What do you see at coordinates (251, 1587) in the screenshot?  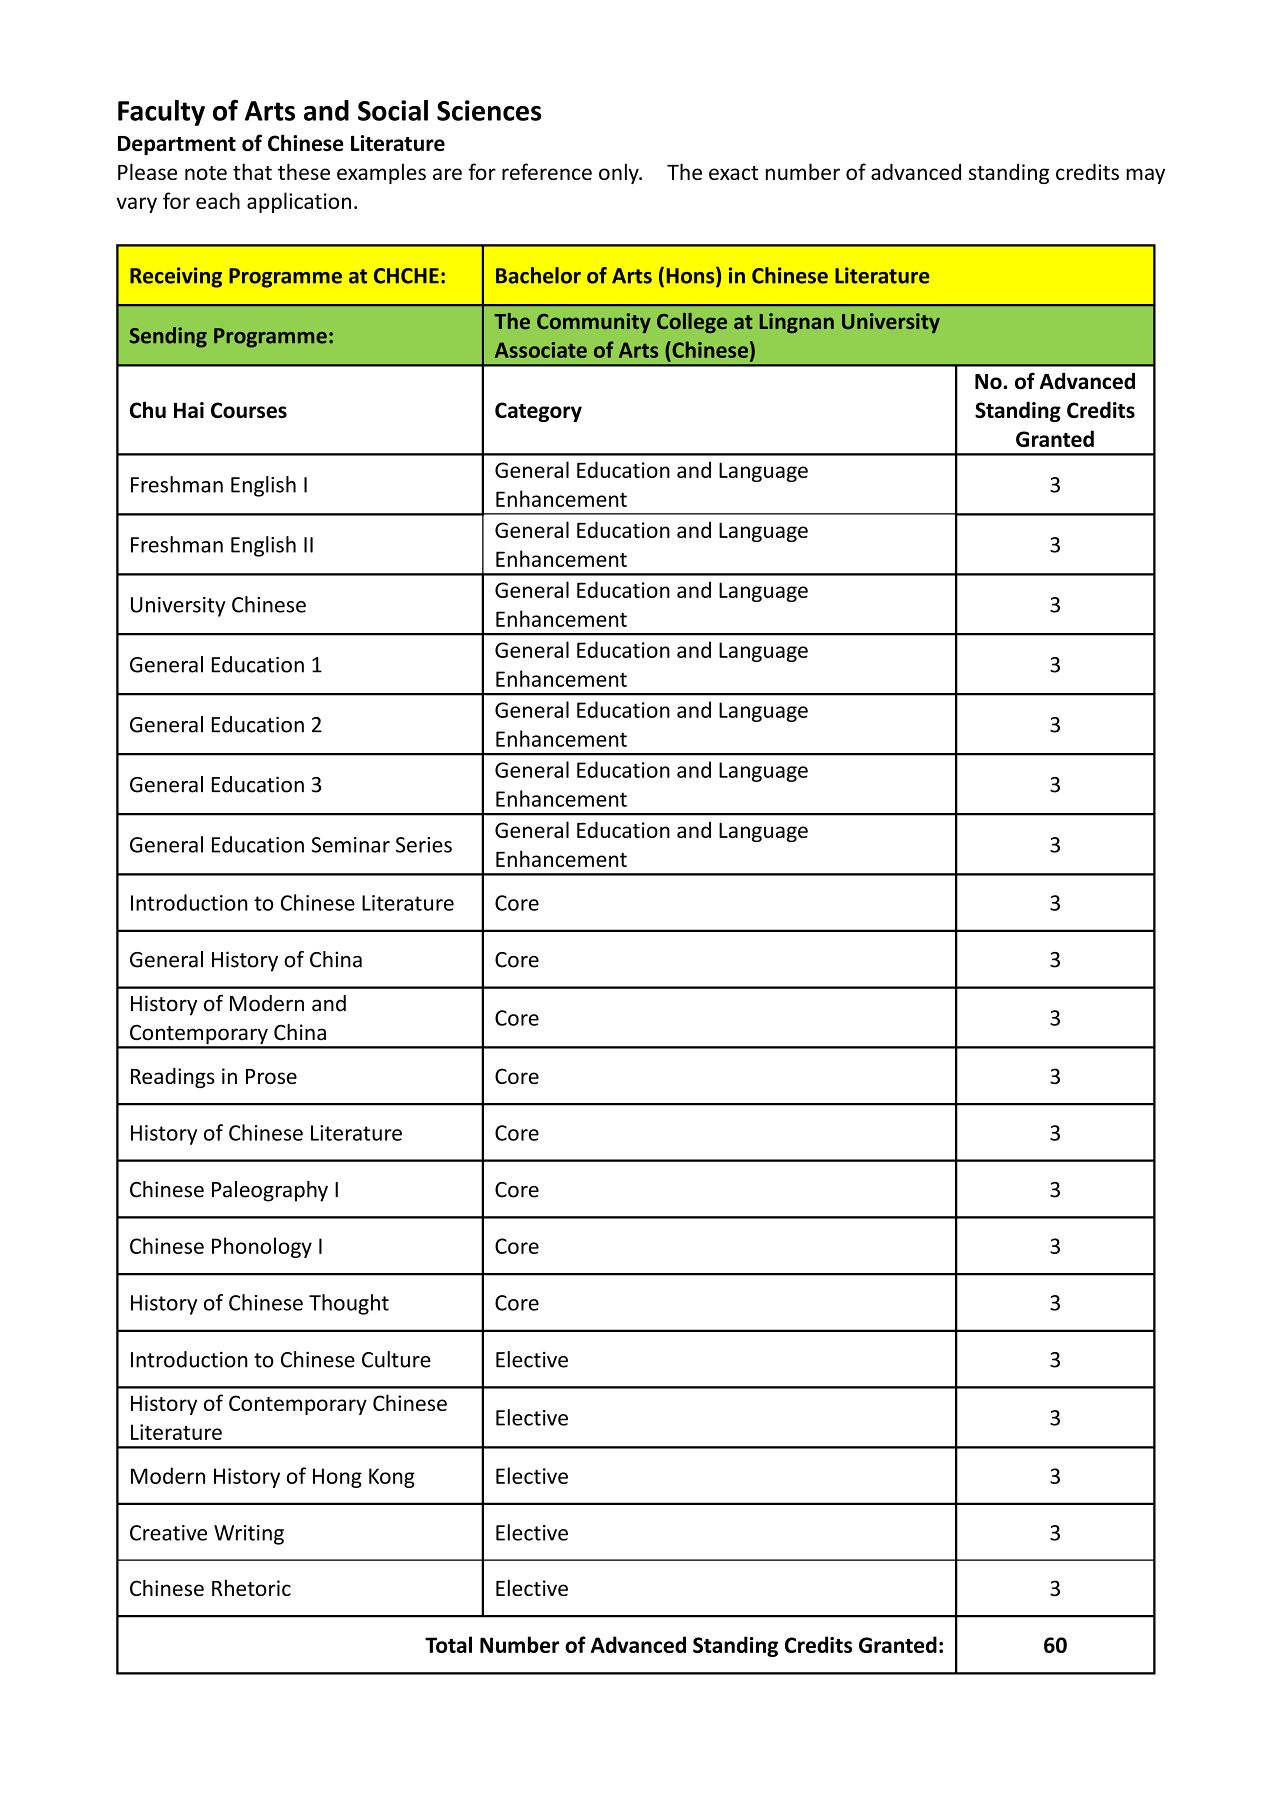 I see `Rhetoric` at bounding box center [251, 1587].
